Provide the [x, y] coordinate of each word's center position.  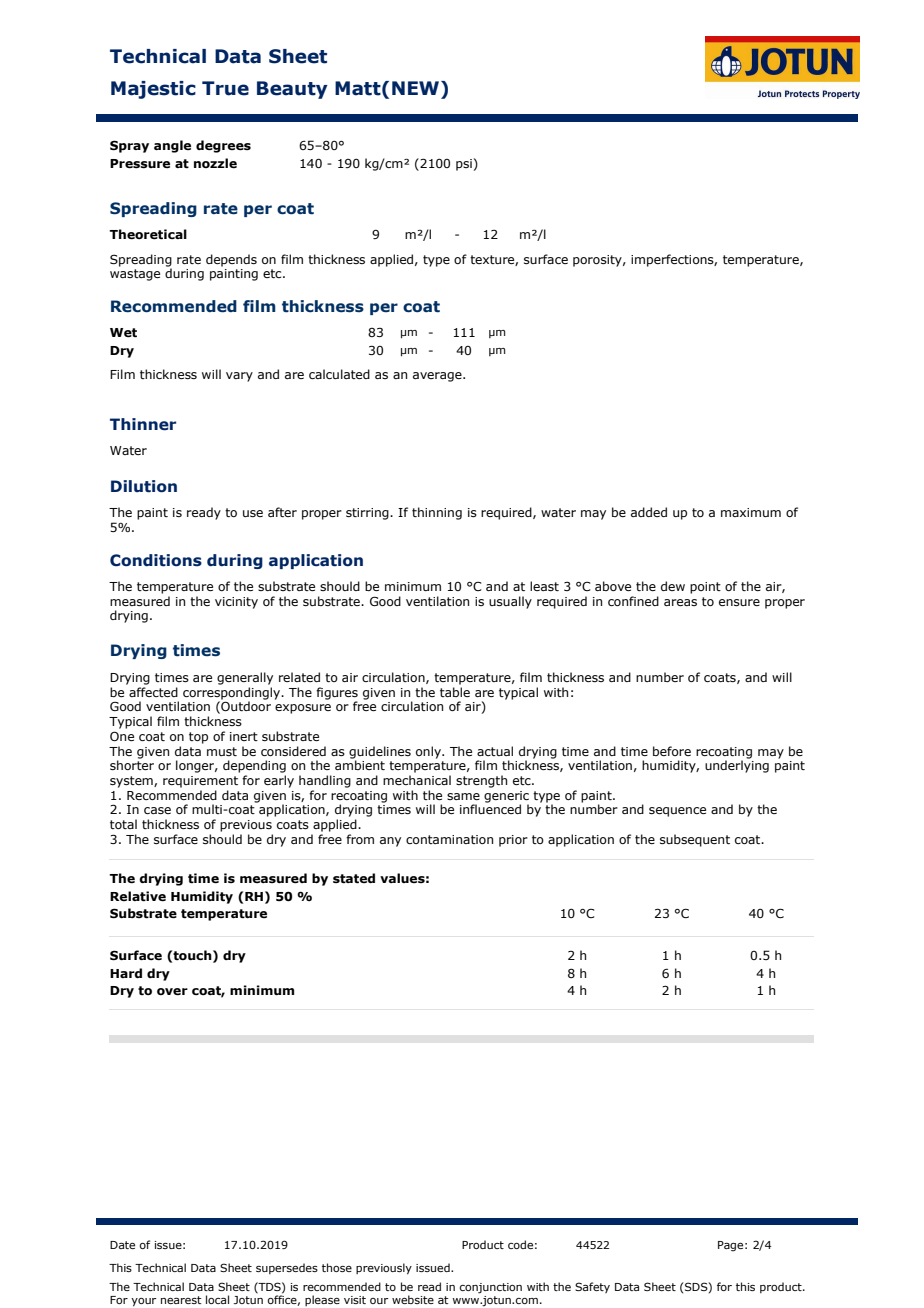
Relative [138, 896]
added [649, 512]
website [413, 1299]
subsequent [695, 840]
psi [464, 165]
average [438, 377]
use [253, 513]
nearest [181, 1300]
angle [172, 146]
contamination [449, 839]
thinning [437, 513]
